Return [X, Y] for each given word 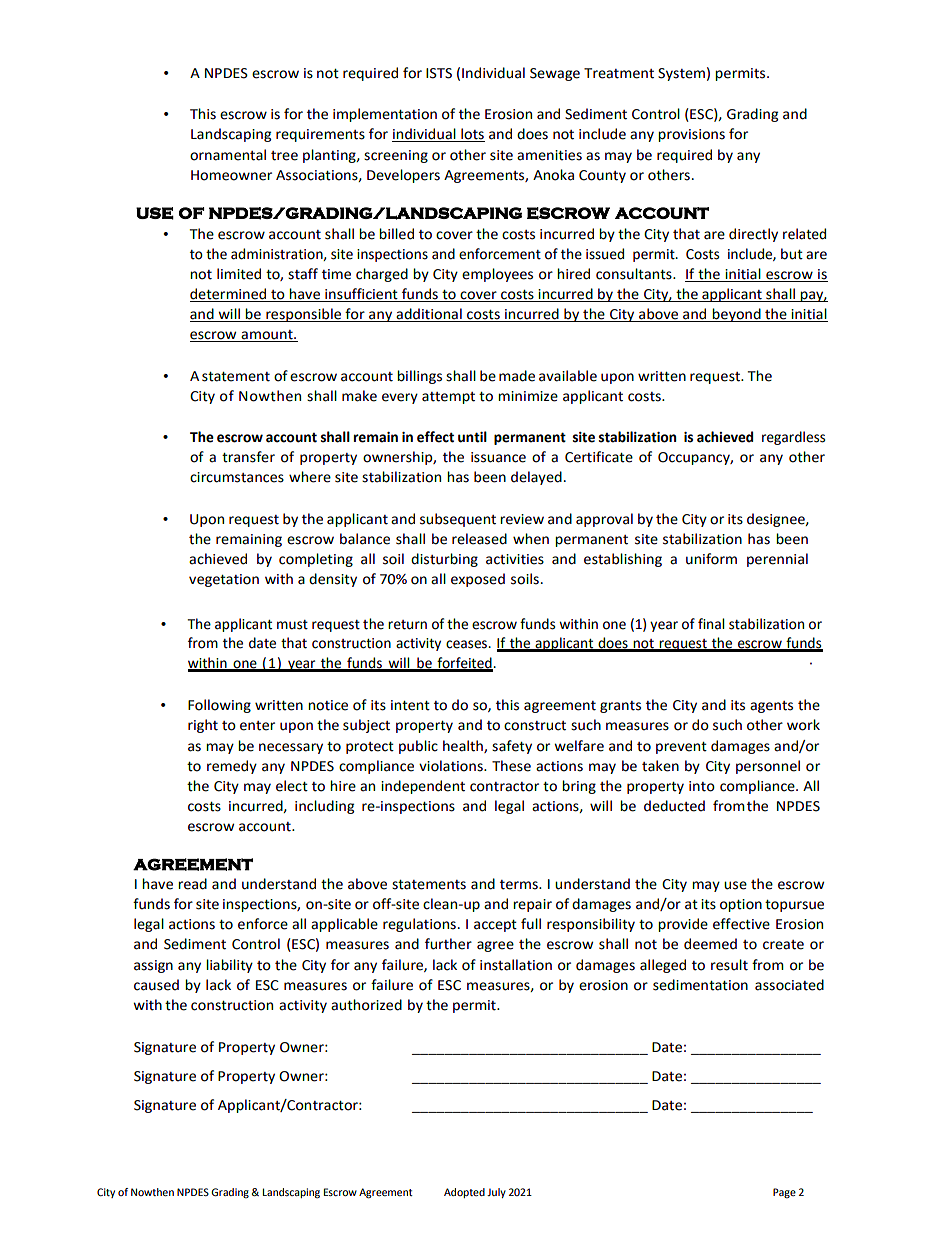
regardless [793, 438]
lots [472, 135]
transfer [248, 457]
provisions [691, 135]
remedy [232, 767]
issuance [498, 457]
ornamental [228, 155]
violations [452, 766]
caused [156, 985]
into [702, 786]
